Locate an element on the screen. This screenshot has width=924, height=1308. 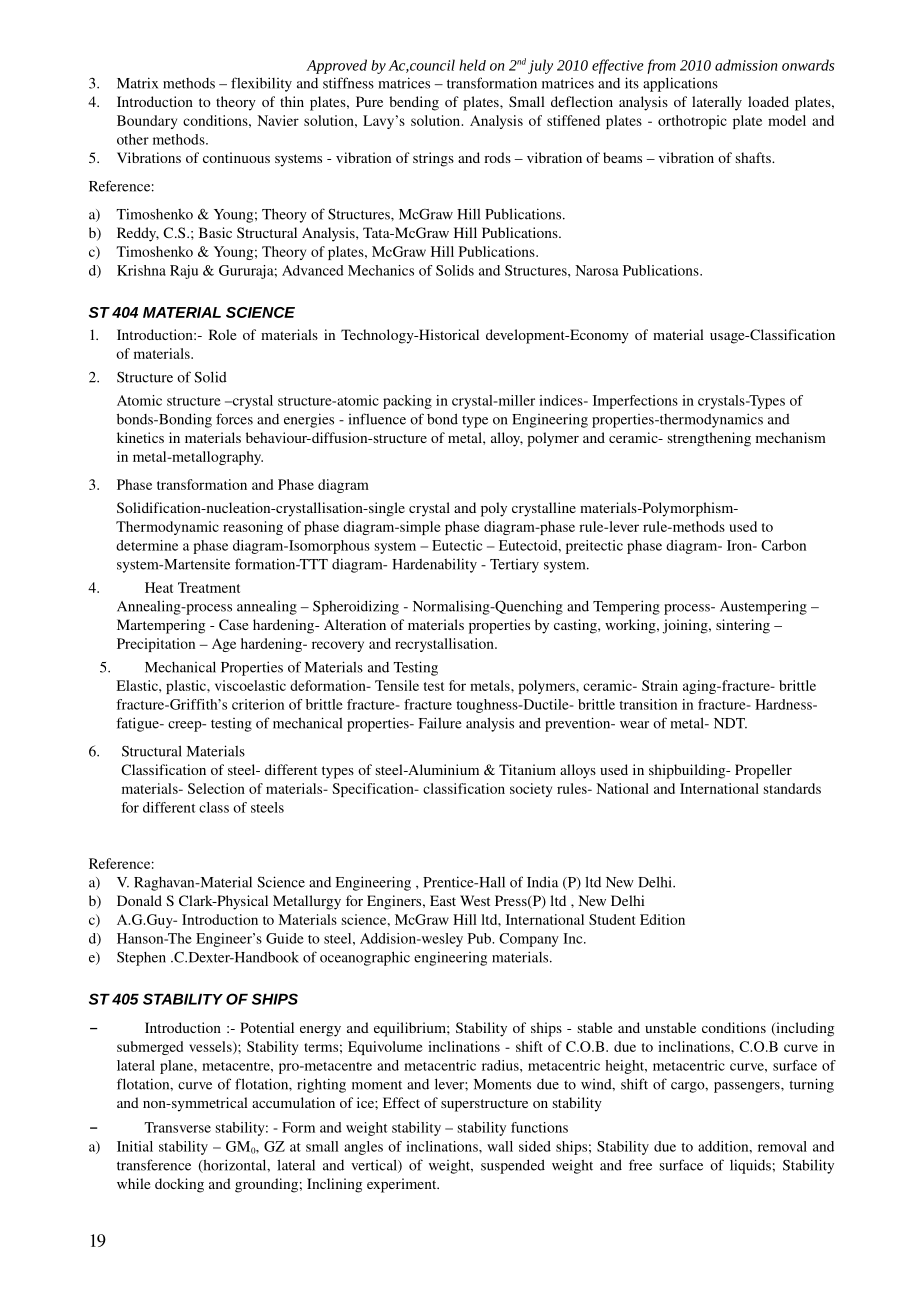
wall is located at coordinates (500, 1146).
